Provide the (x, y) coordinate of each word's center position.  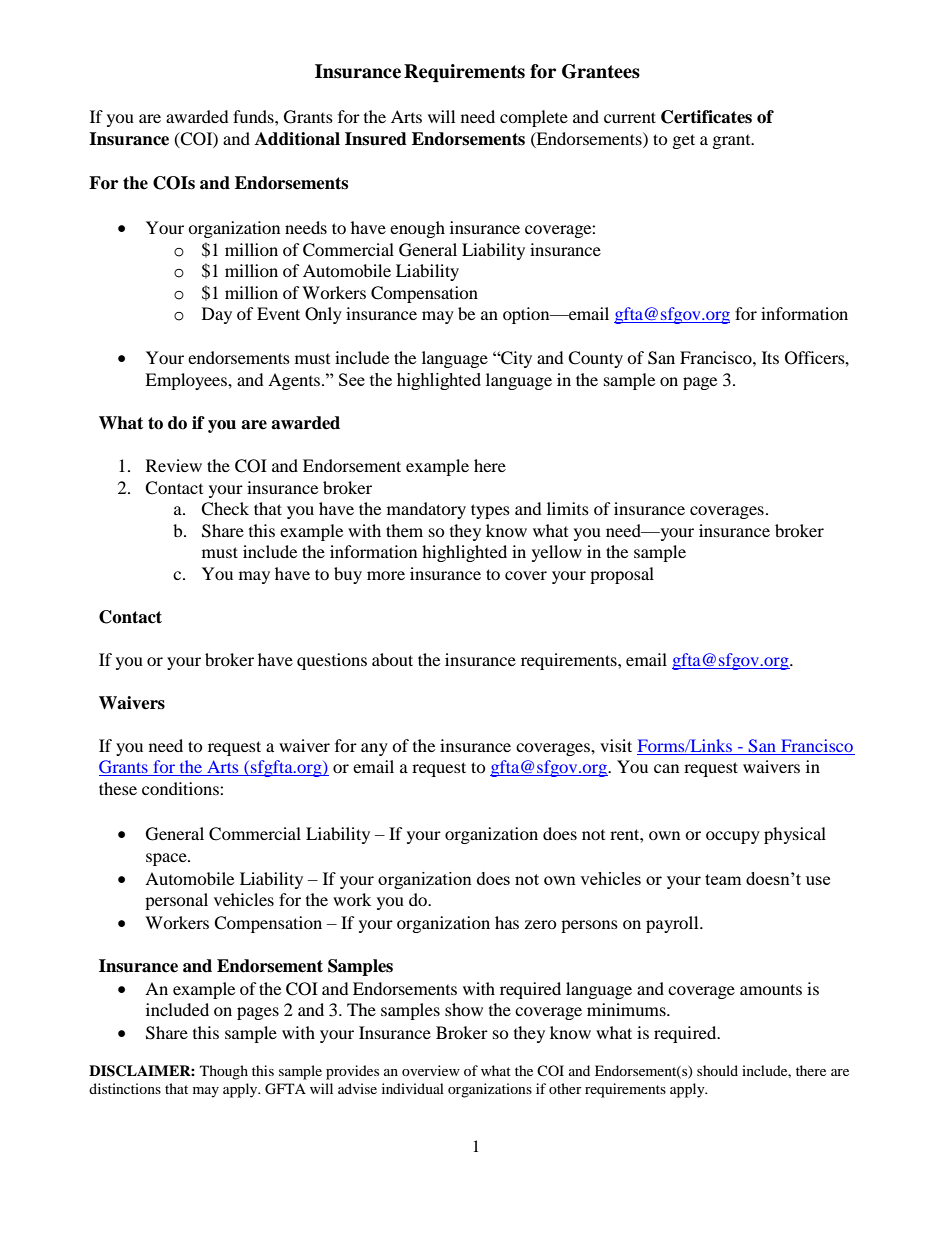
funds (254, 116)
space (167, 859)
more (386, 575)
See (352, 379)
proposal (622, 575)
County (595, 359)
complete (534, 118)
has (507, 922)
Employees (187, 381)
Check (225, 509)
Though (224, 1072)
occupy (733, 837)
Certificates (706, 117)
